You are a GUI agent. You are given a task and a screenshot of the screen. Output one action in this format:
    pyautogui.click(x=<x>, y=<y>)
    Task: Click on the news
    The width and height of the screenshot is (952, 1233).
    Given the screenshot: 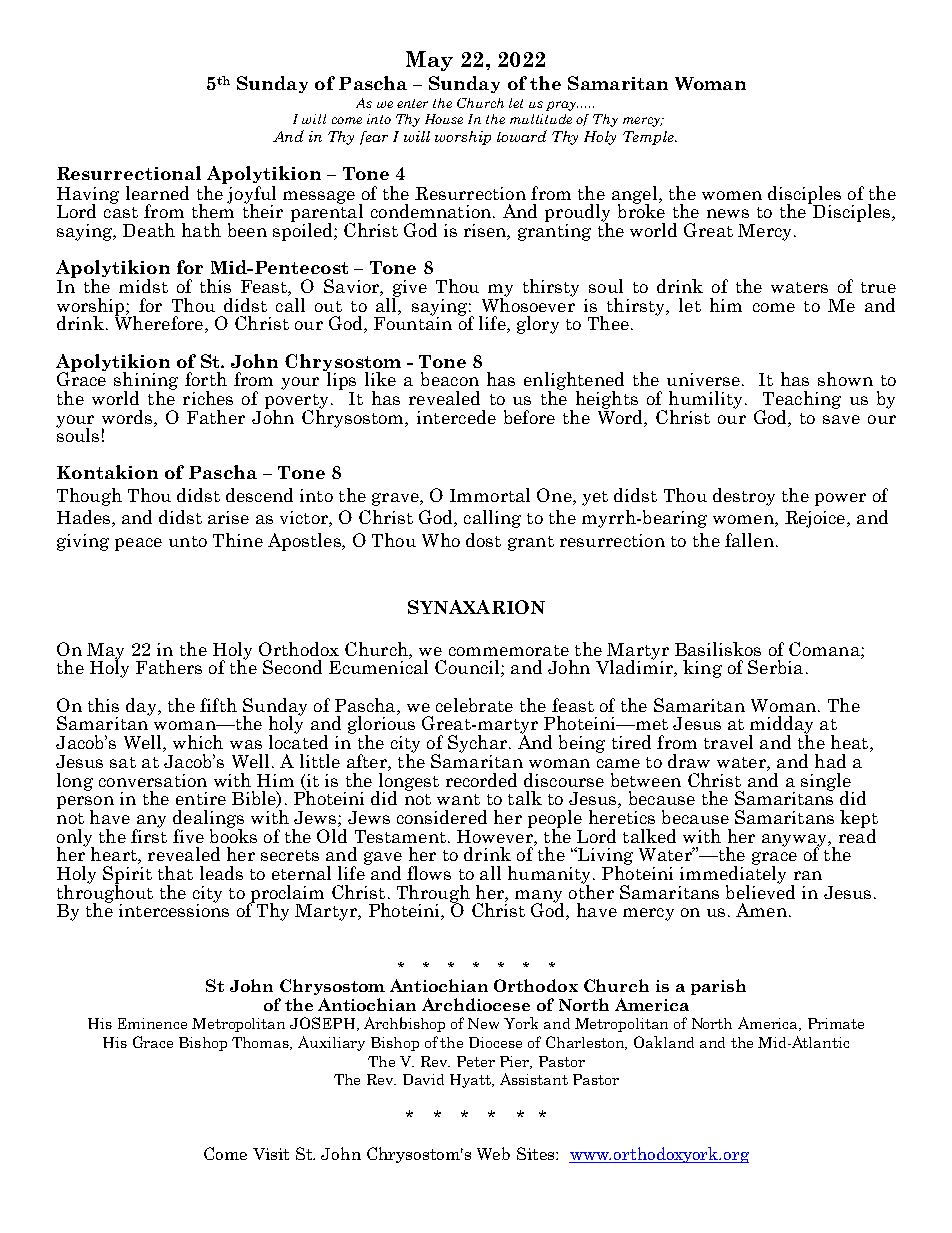 What is the action you would take?
    pyautogui.click(x=728, y=213)
